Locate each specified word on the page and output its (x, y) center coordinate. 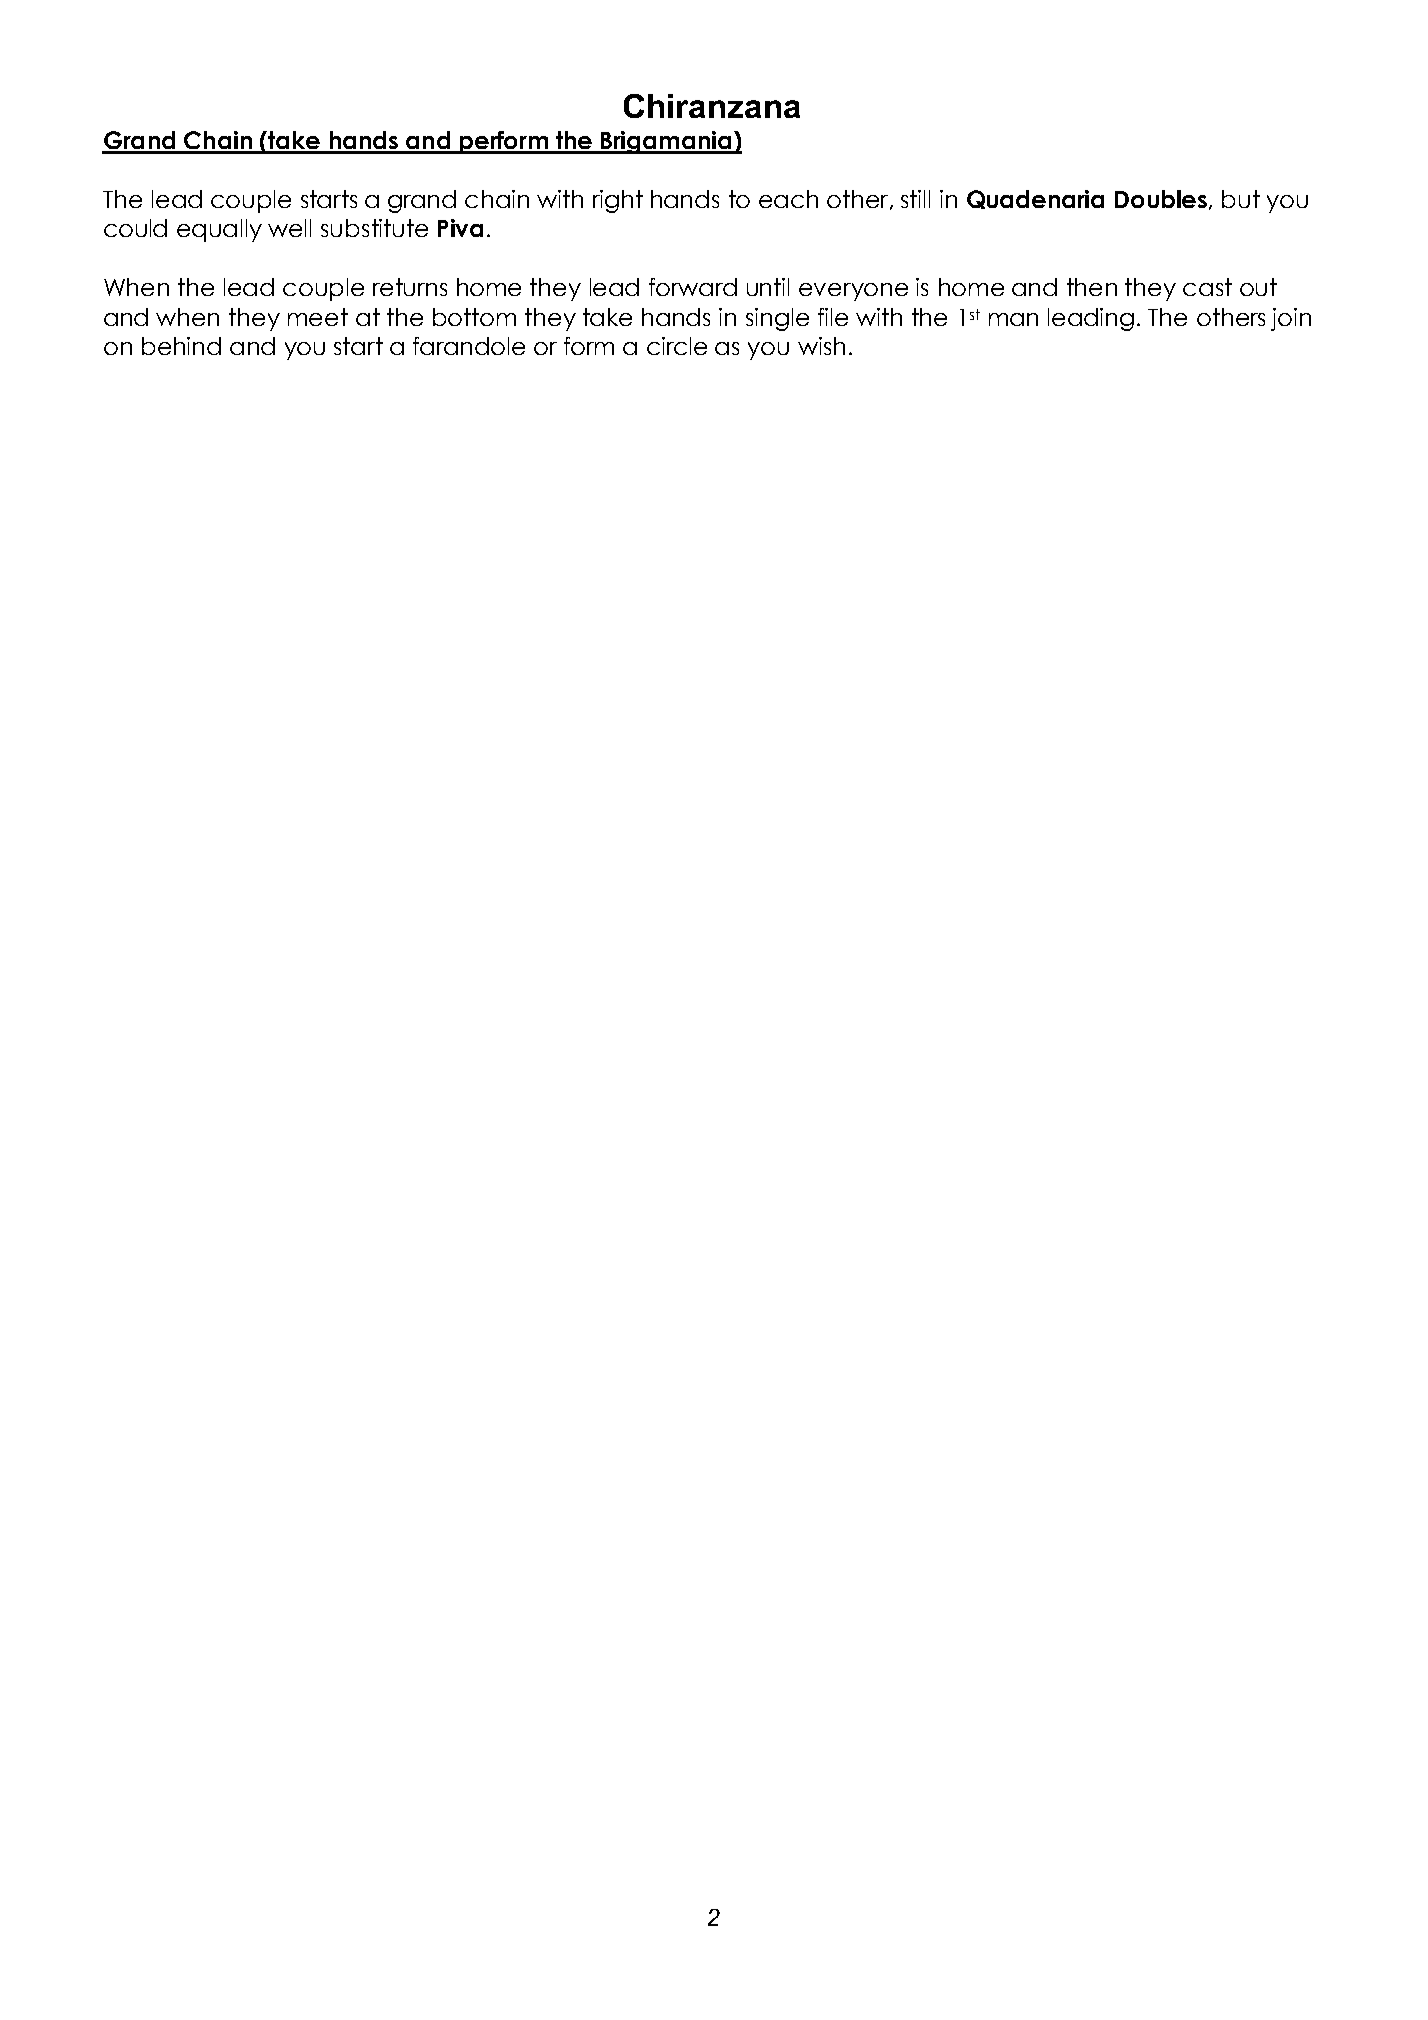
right (618, 201)
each (788, 199)
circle (677, 346)
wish (821, 346)
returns (410, 287)
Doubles (1161, 199)
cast (1207, 287)
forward (693, 287)
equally (219, 230)
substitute (374, 228)
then (1092, 287)
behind (181, 346)
